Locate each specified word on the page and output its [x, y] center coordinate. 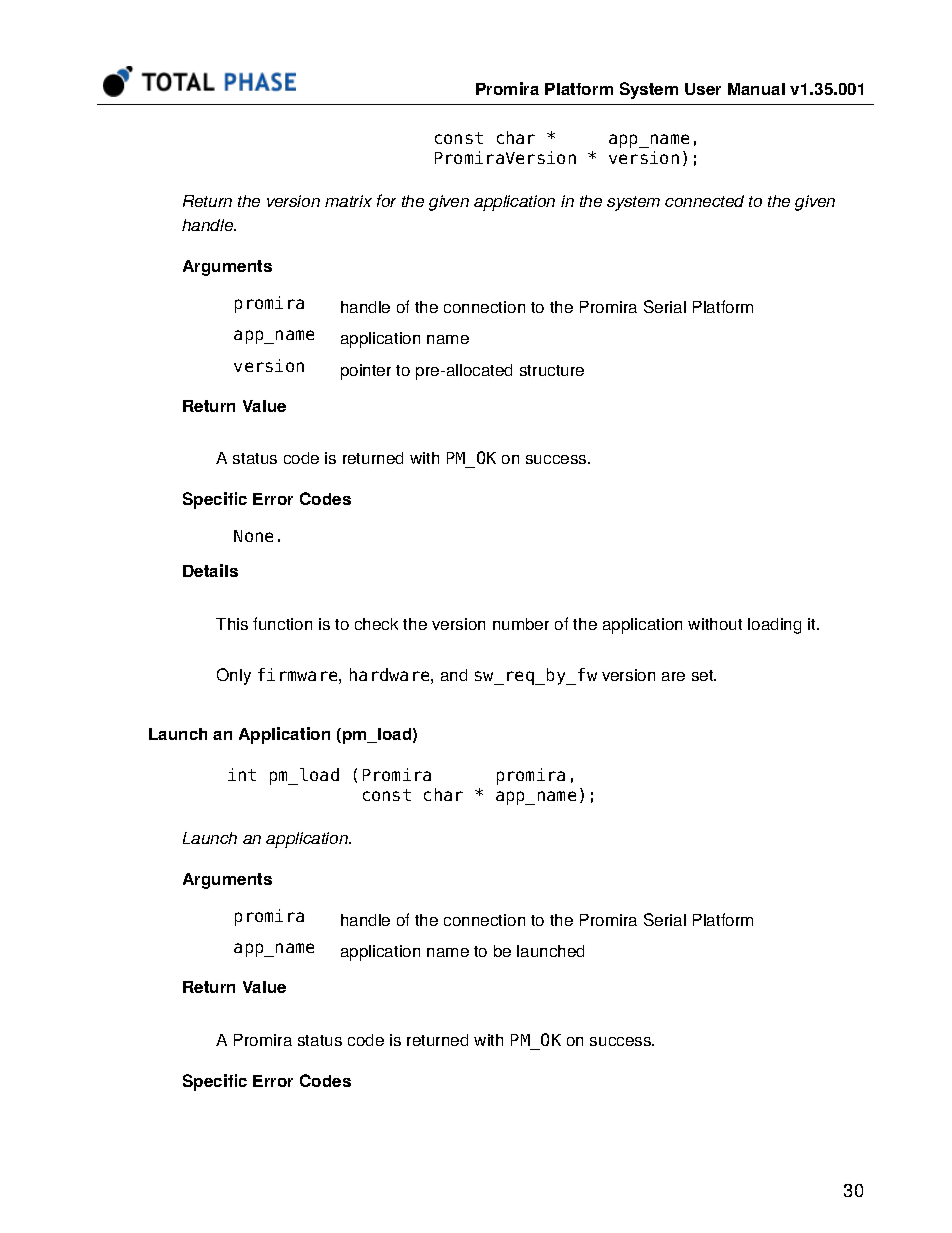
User [703, 89]
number [521, 624]
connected [704, 201]
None [253, 536]
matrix [348, 201]
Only [234, 676]
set [704, 675]
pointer [366, 372]
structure [552, 370]
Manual [756, 89]
